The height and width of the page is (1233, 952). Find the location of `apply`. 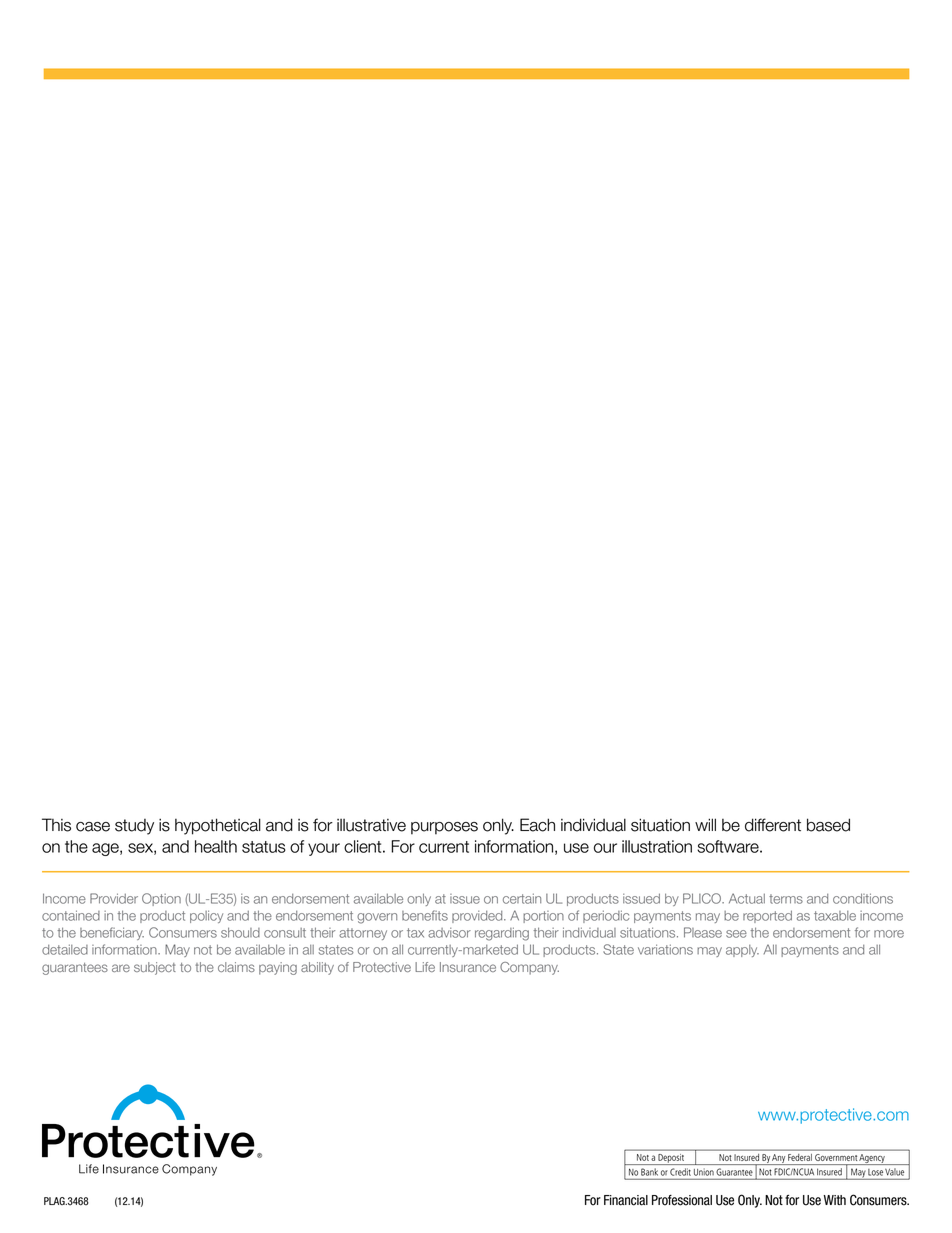

apply is located at coordinates (742, 951).
